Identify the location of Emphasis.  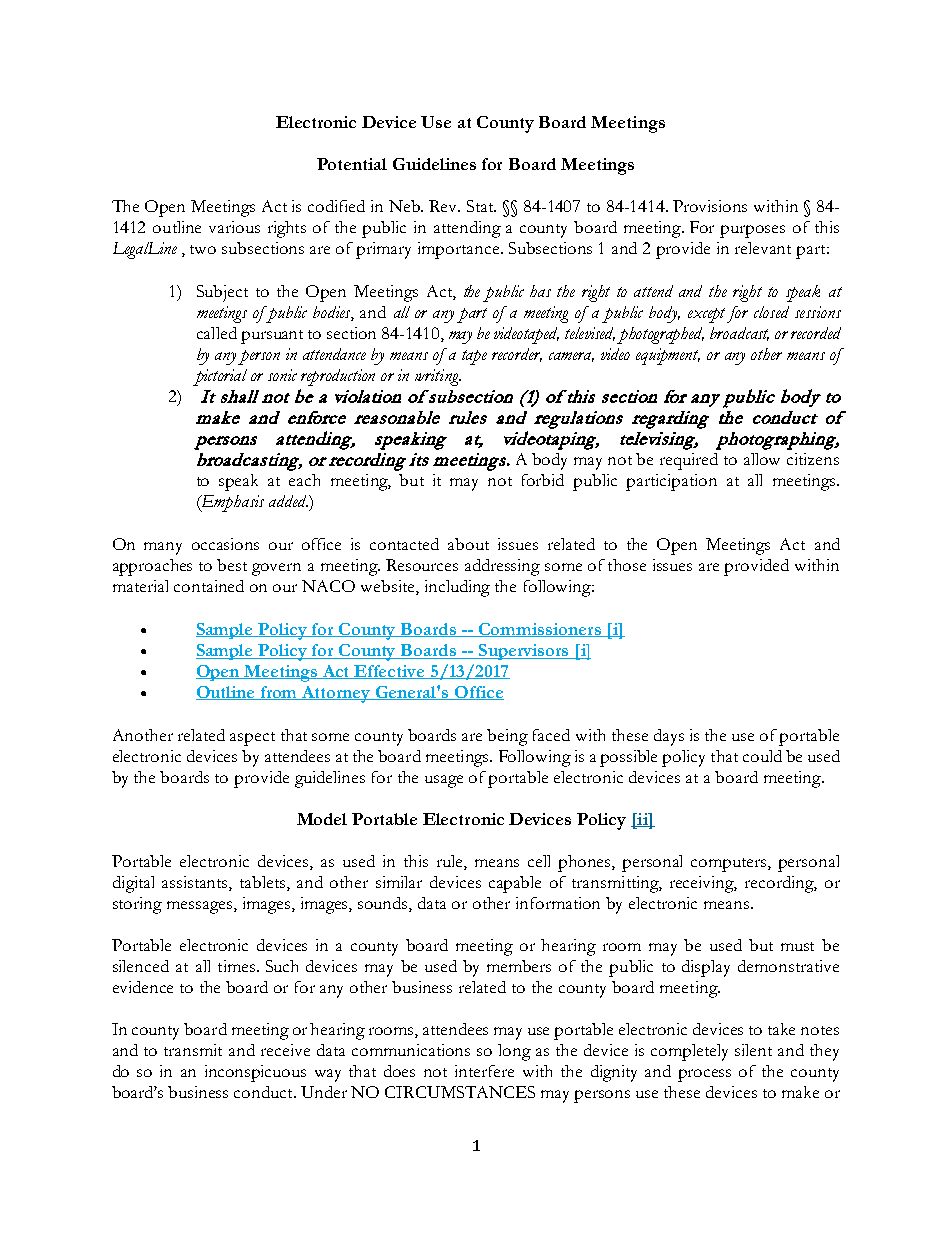
(231, 503).
